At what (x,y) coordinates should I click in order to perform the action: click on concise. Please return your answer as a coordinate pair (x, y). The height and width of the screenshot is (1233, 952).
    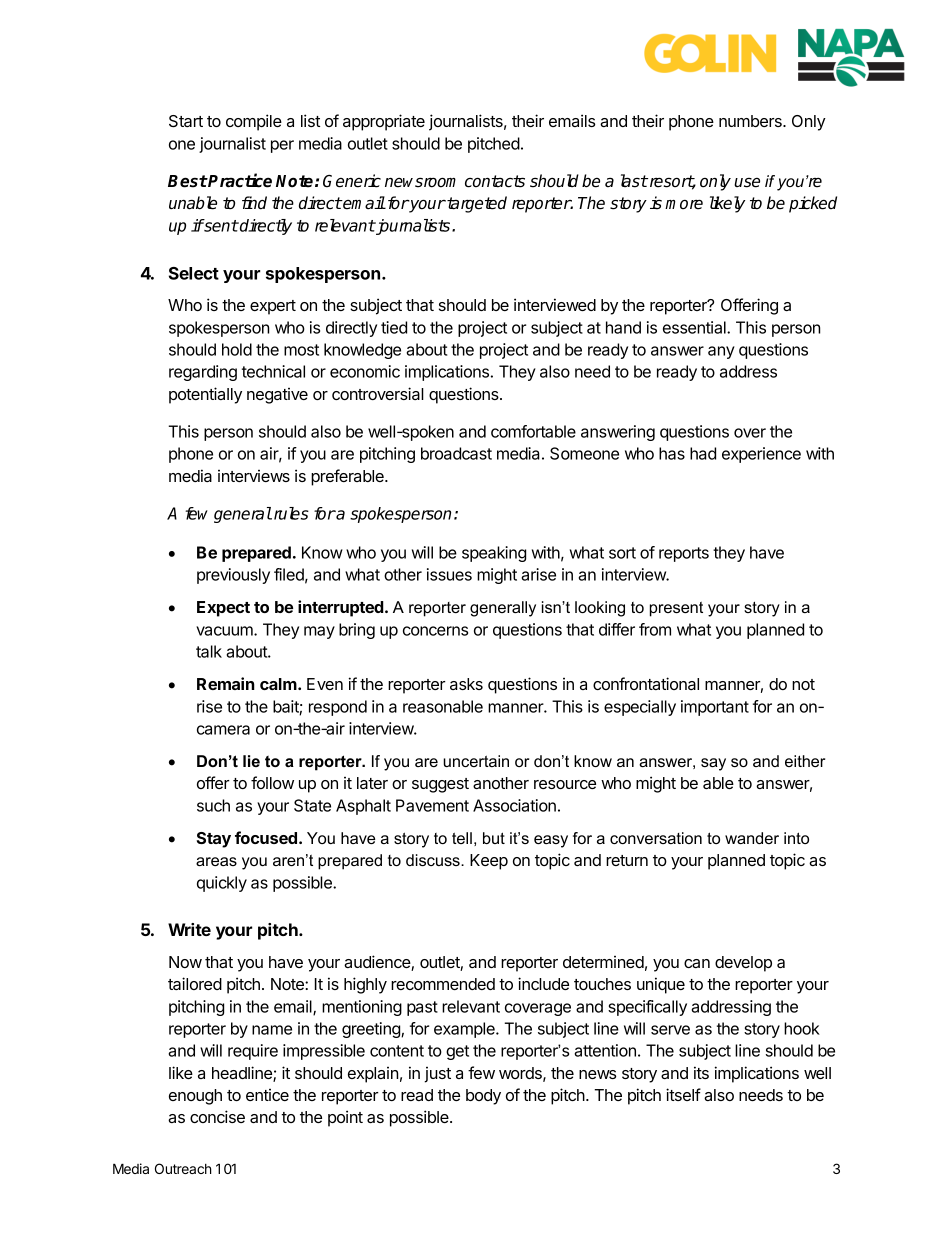
    Looking at the image, I should click on (217, 1116).
